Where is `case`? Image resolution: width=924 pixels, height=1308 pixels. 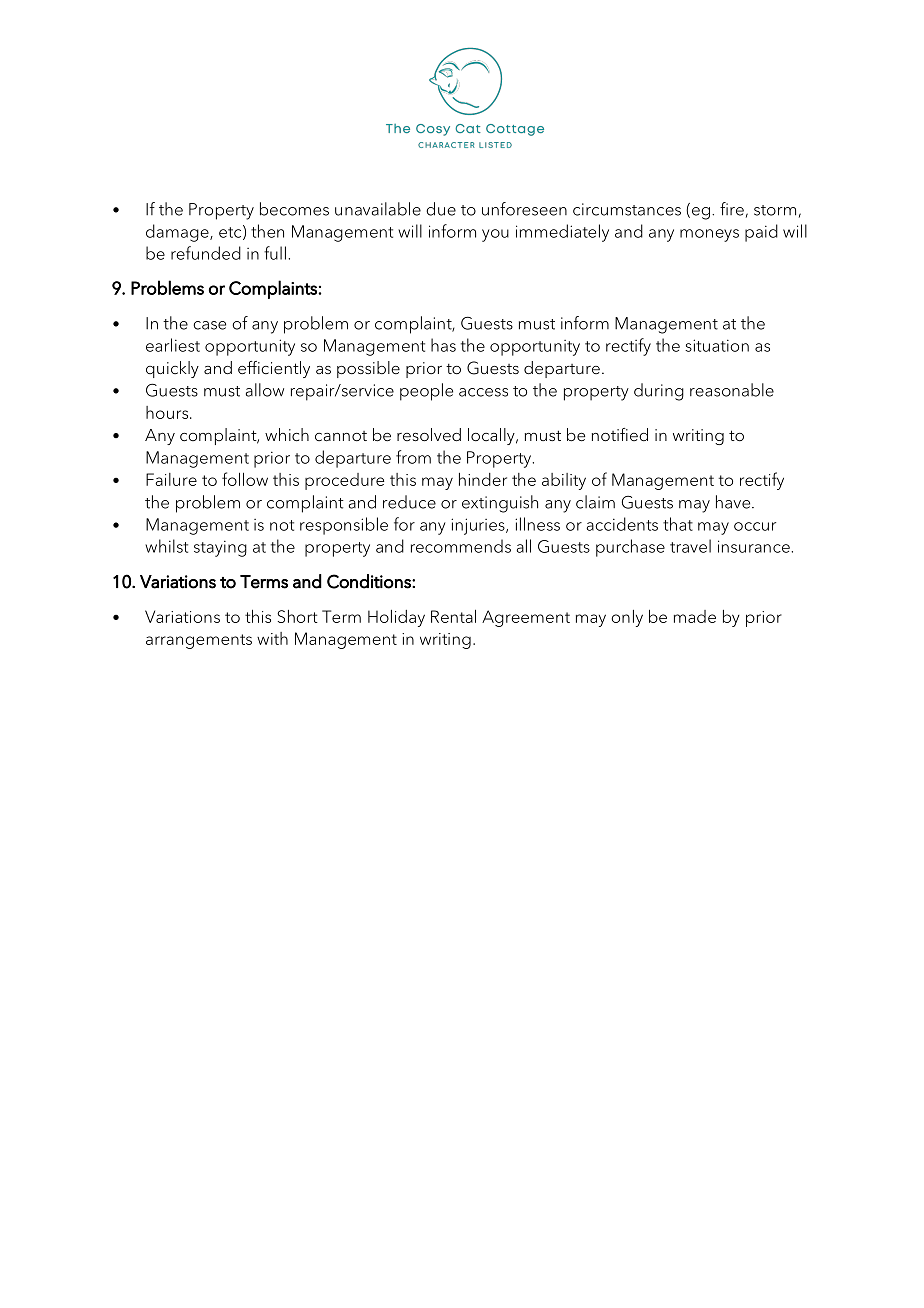
case is located at coordinates (209, 325).
